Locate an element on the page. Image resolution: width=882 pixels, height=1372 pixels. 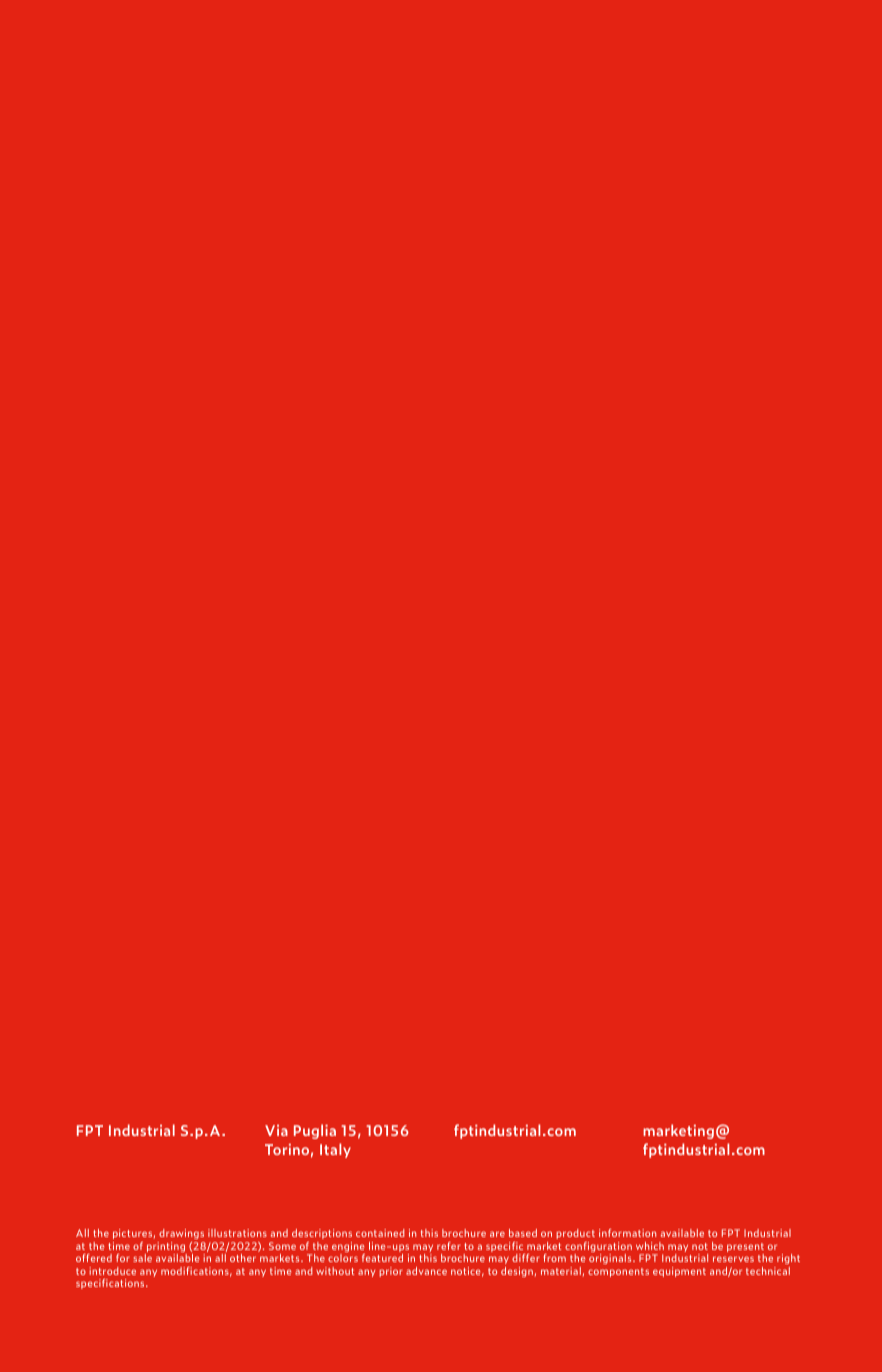
product is located at coordinates (575, 1234).
